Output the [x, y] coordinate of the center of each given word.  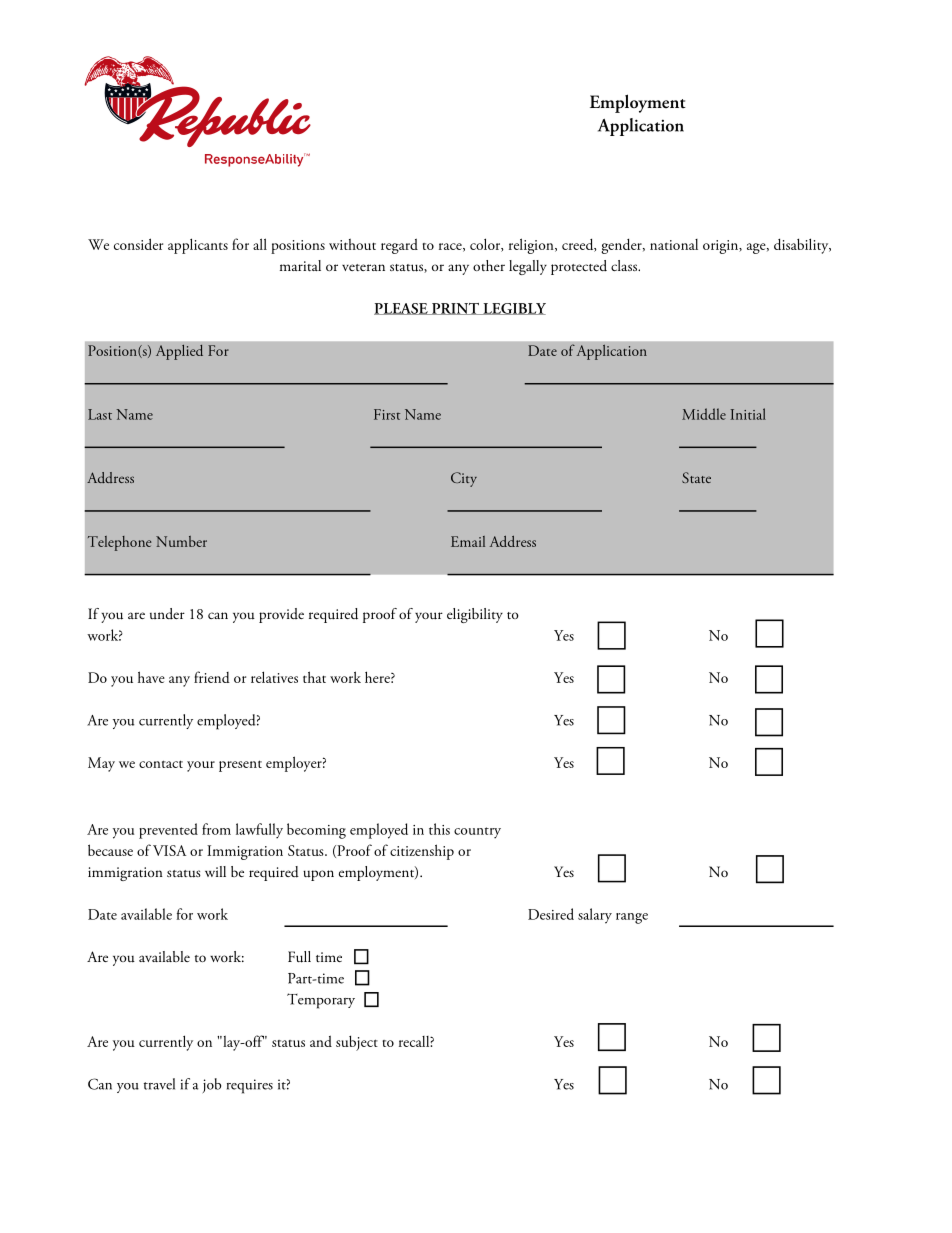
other [489, 265]
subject [357, 1043]
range [632, 918]
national [674, 244]
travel [159, 1084]
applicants [198, 246]
